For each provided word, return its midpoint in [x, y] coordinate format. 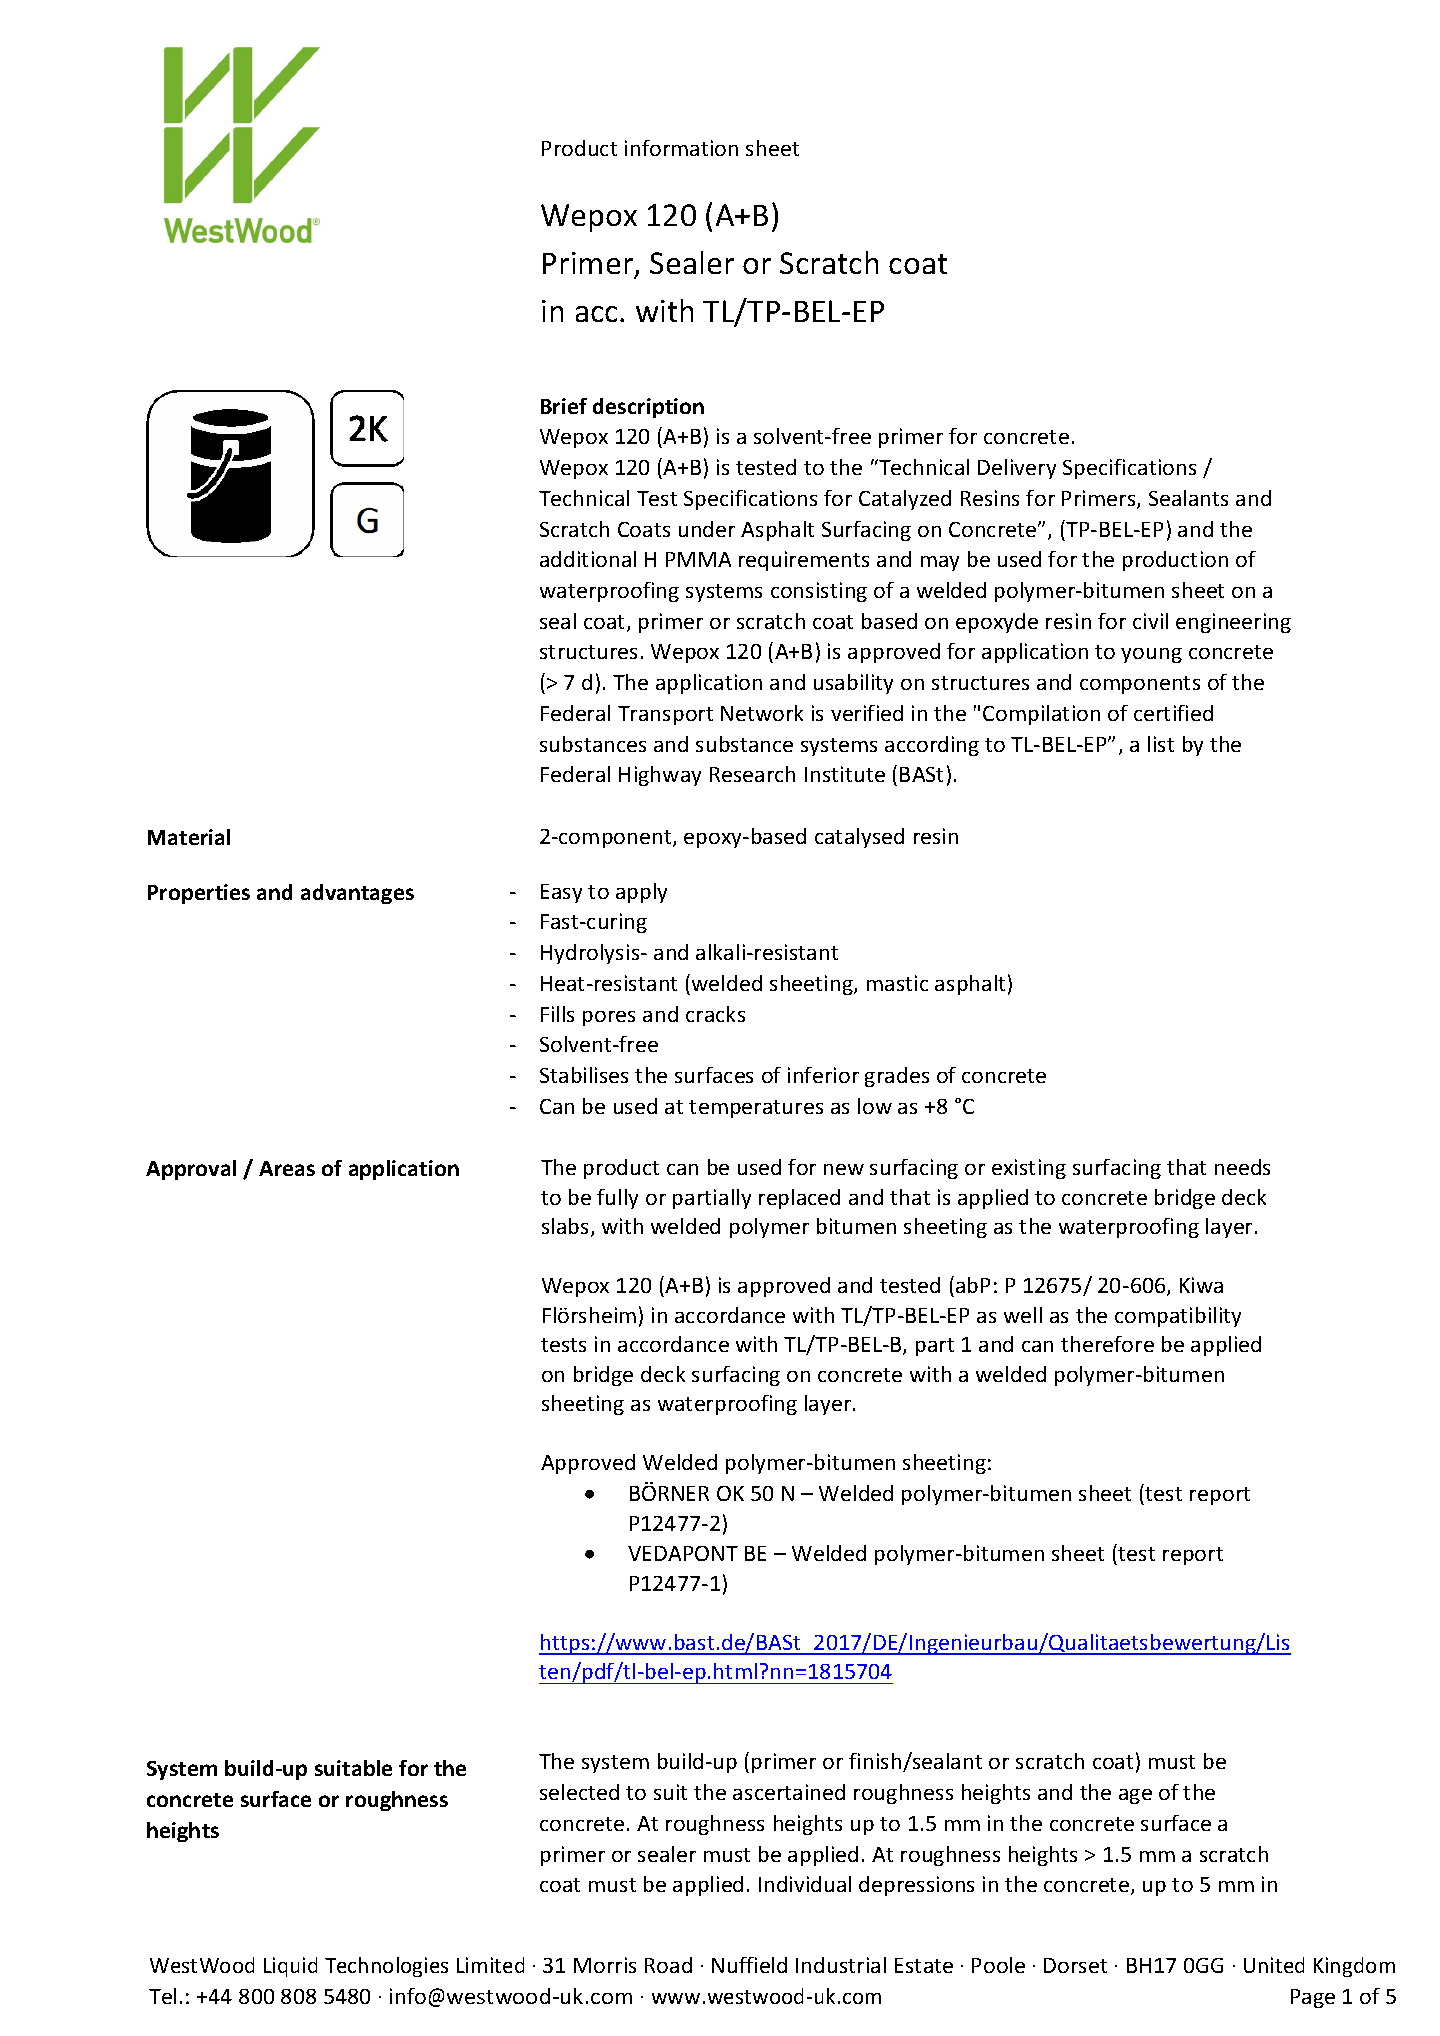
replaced [799, 1199]
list [1161, 744]
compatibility [1178, 1317]
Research [752, 774]
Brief [564, 406]
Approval [191, 1170]
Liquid [290, 1967]
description [648, 408]
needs [1242, 1167]
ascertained [789, 1792]
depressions [916, 1886]
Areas [287, 1168]
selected [579, 1792]
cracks [715, 1014]
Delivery [1017, 469]
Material [189, 837]
